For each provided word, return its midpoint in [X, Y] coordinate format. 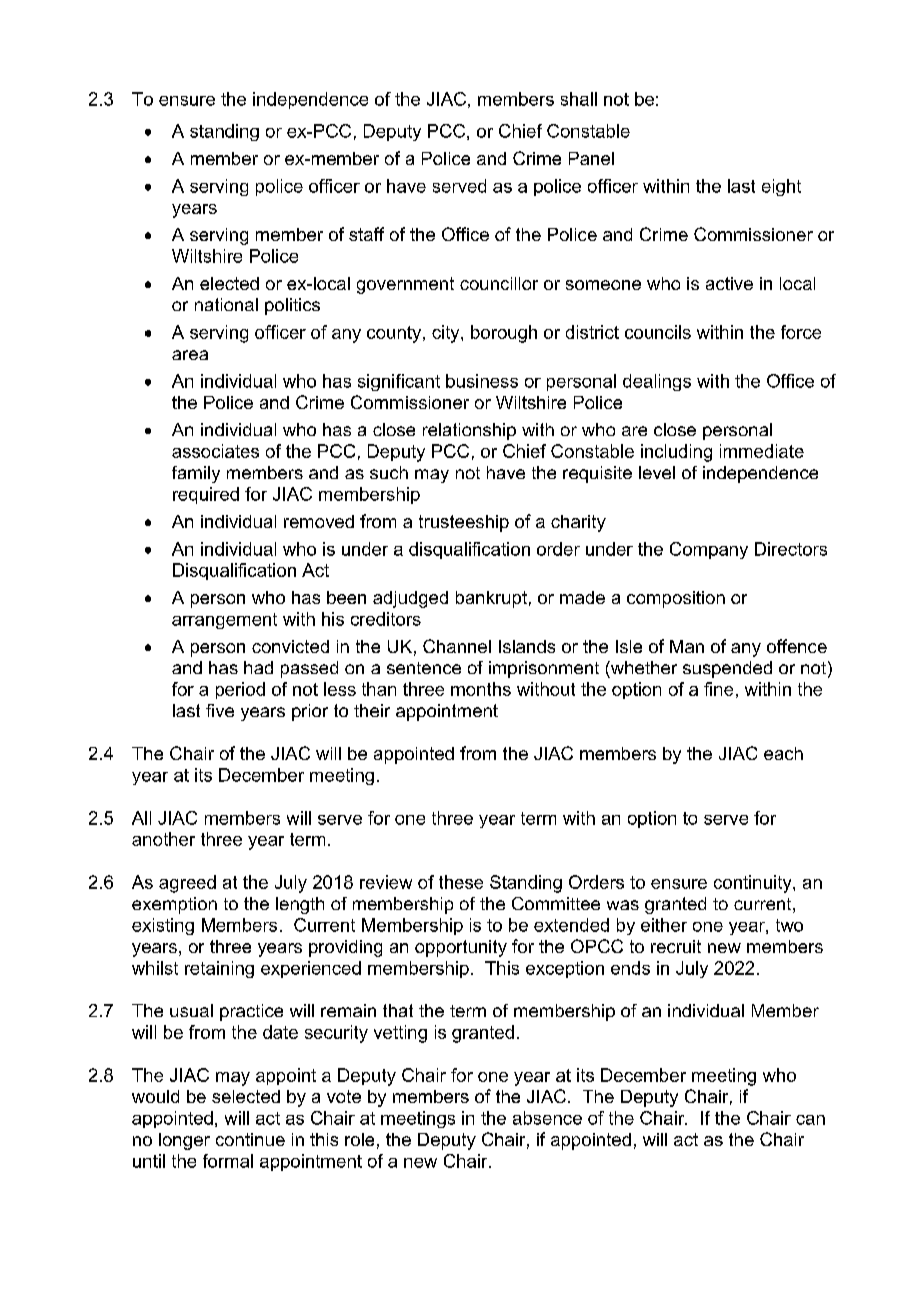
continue [250, 1139]
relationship [469, 431]
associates [215, 451]
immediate [762, 451]
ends [630, 968]
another [163, 839]
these [461, 882]
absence [547, 1118]
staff [366, 234]
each [783, 753]
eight [781, 187]
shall [579, 99]
